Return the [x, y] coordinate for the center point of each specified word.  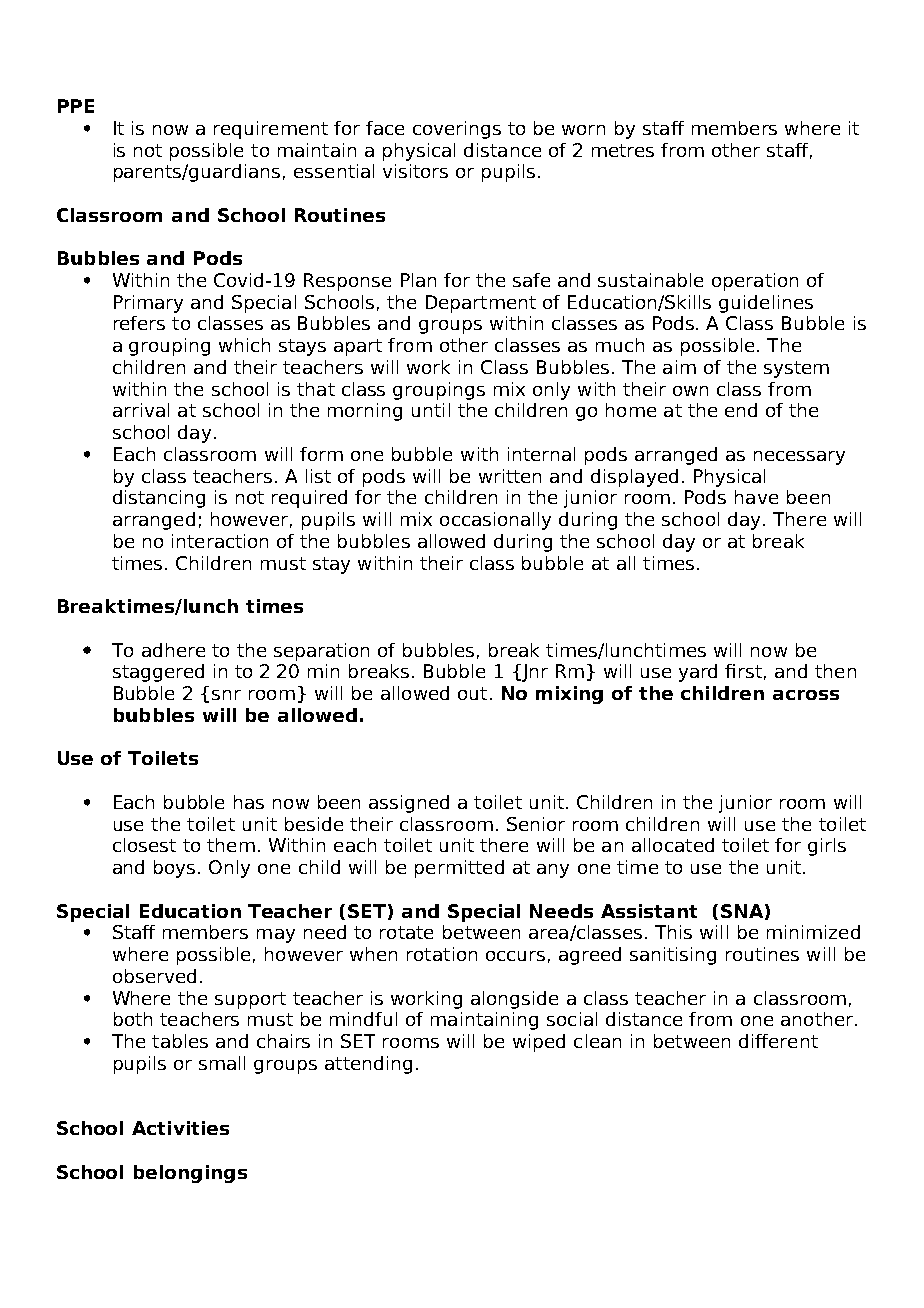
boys [174, 869]
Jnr [534, 673]
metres [623, 150]
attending [368, 1065]
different [778, 1041]
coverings [457, 130]
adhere [173, 650]
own [690, 391]
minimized [813, 932]
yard [698, 673]
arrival [141, 410]
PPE [76, 106]
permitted [459, 869]
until [431, 410]
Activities [180, 1128]
